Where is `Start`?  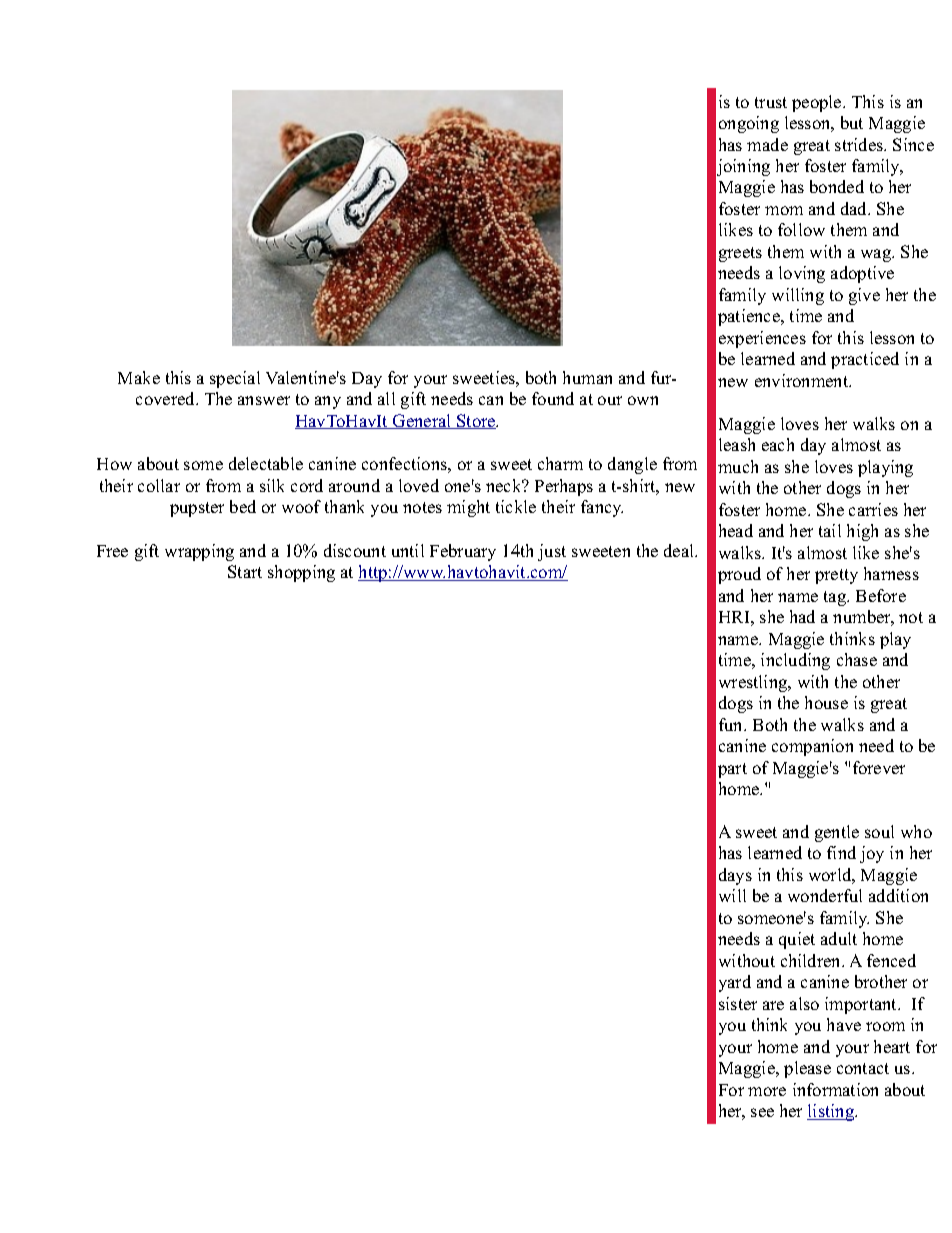
Start is located at coordinates (245, 571).
